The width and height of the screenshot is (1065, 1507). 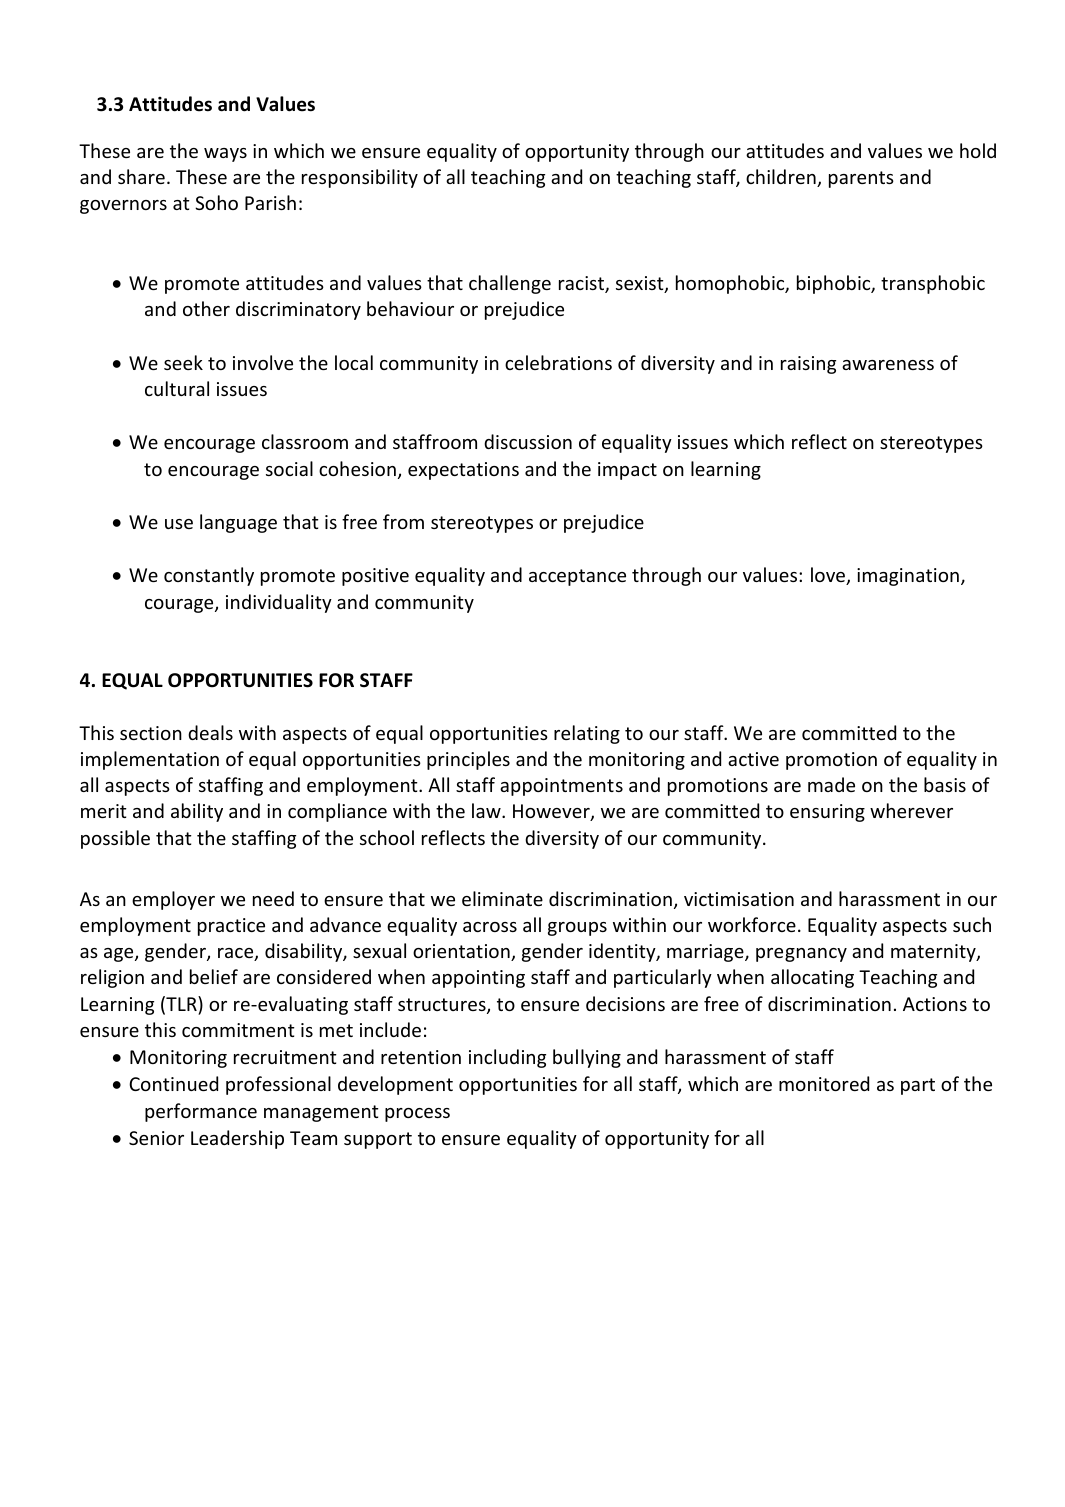 What do you see at coordinates (577, 929) in the screenshot?
I see `groups` at bounding box center [577, 929].
